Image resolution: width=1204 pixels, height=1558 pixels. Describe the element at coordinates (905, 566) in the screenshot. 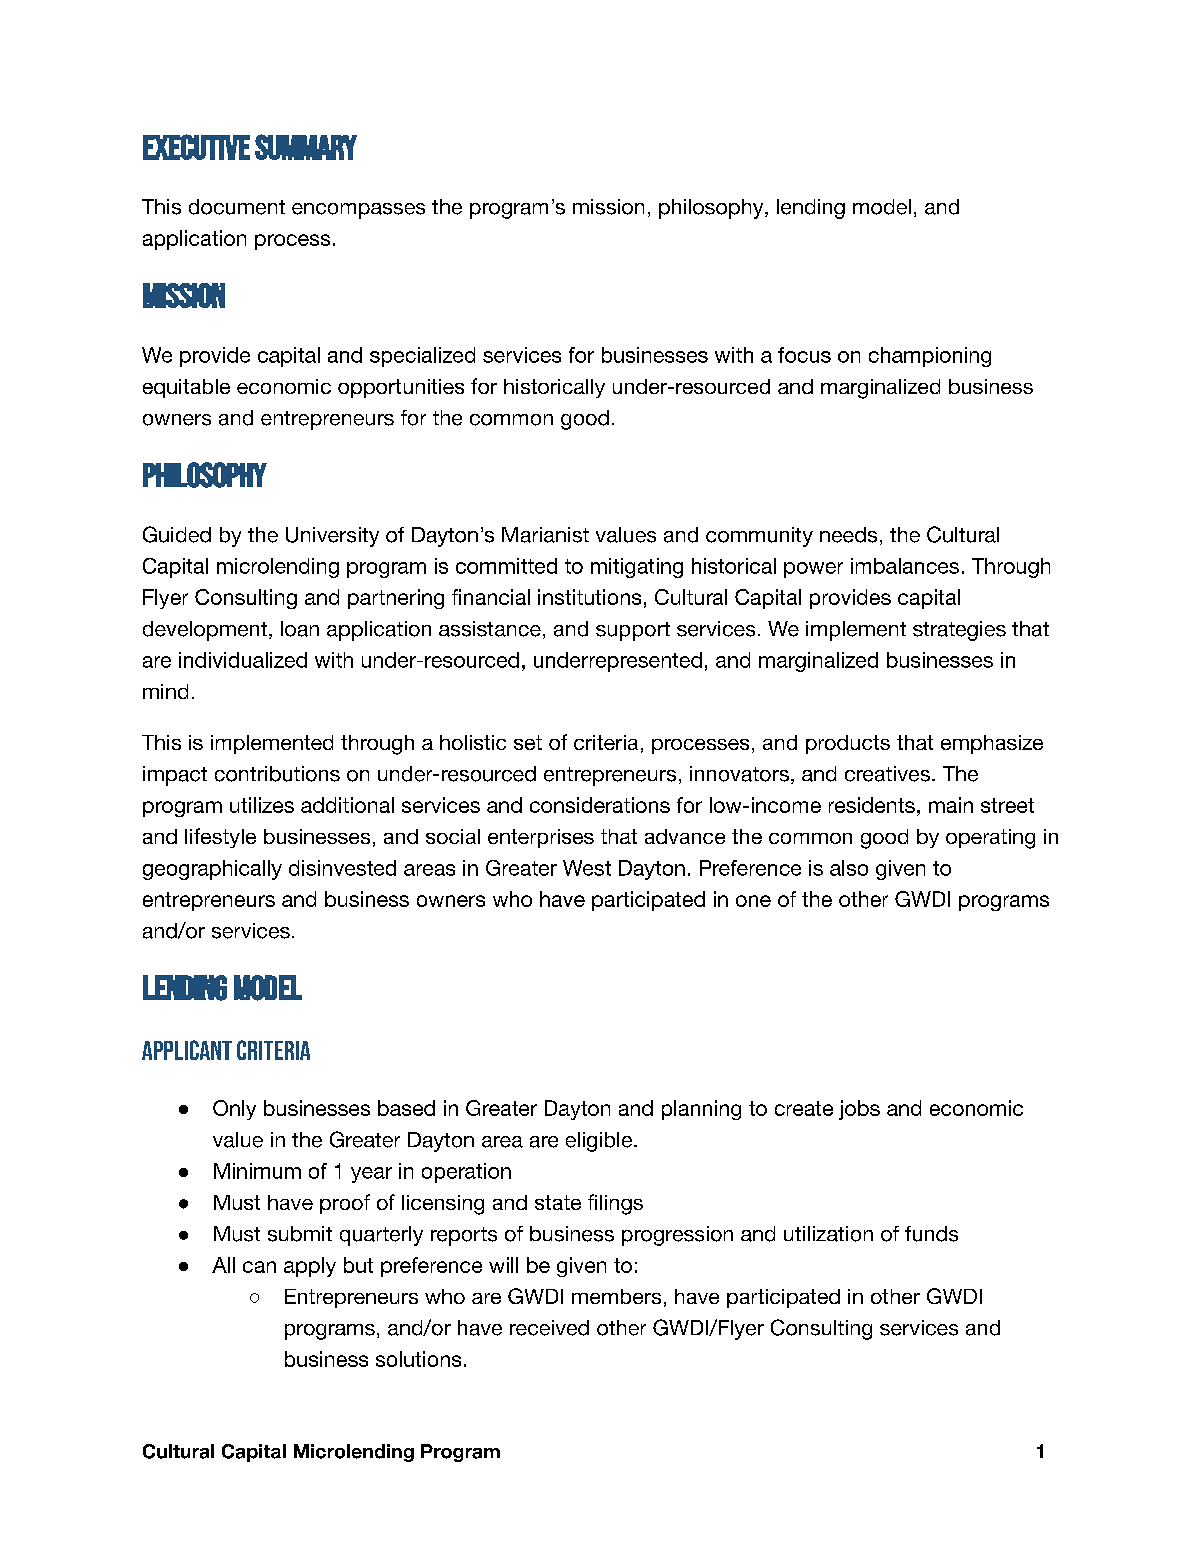

I see `imbalances` at that location.
